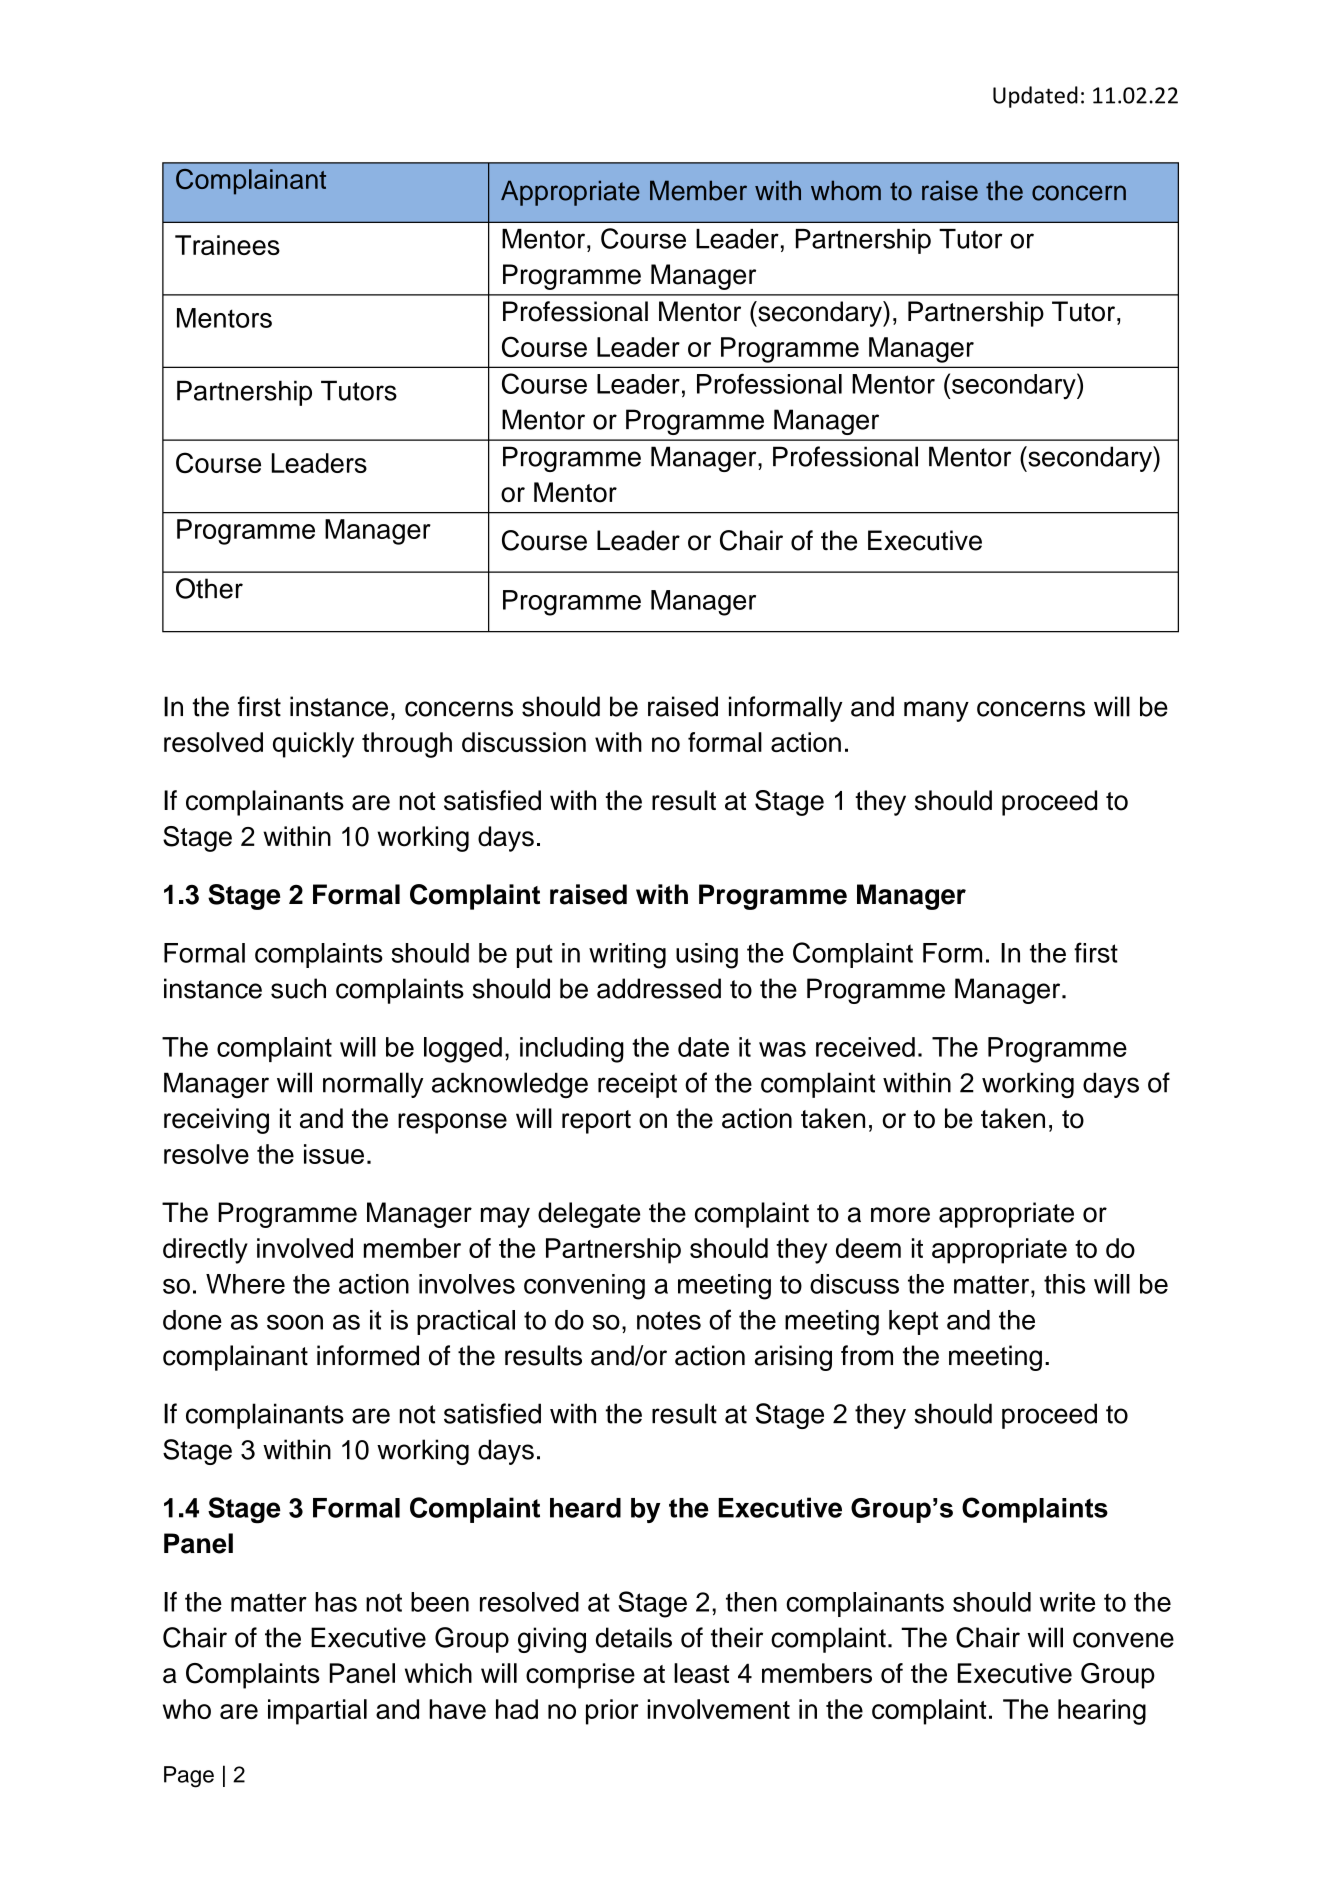 The height and width of the image is (1897, 1341). Describe the element at coordinates (865, 1047) in the image. I see `received` at that location.
